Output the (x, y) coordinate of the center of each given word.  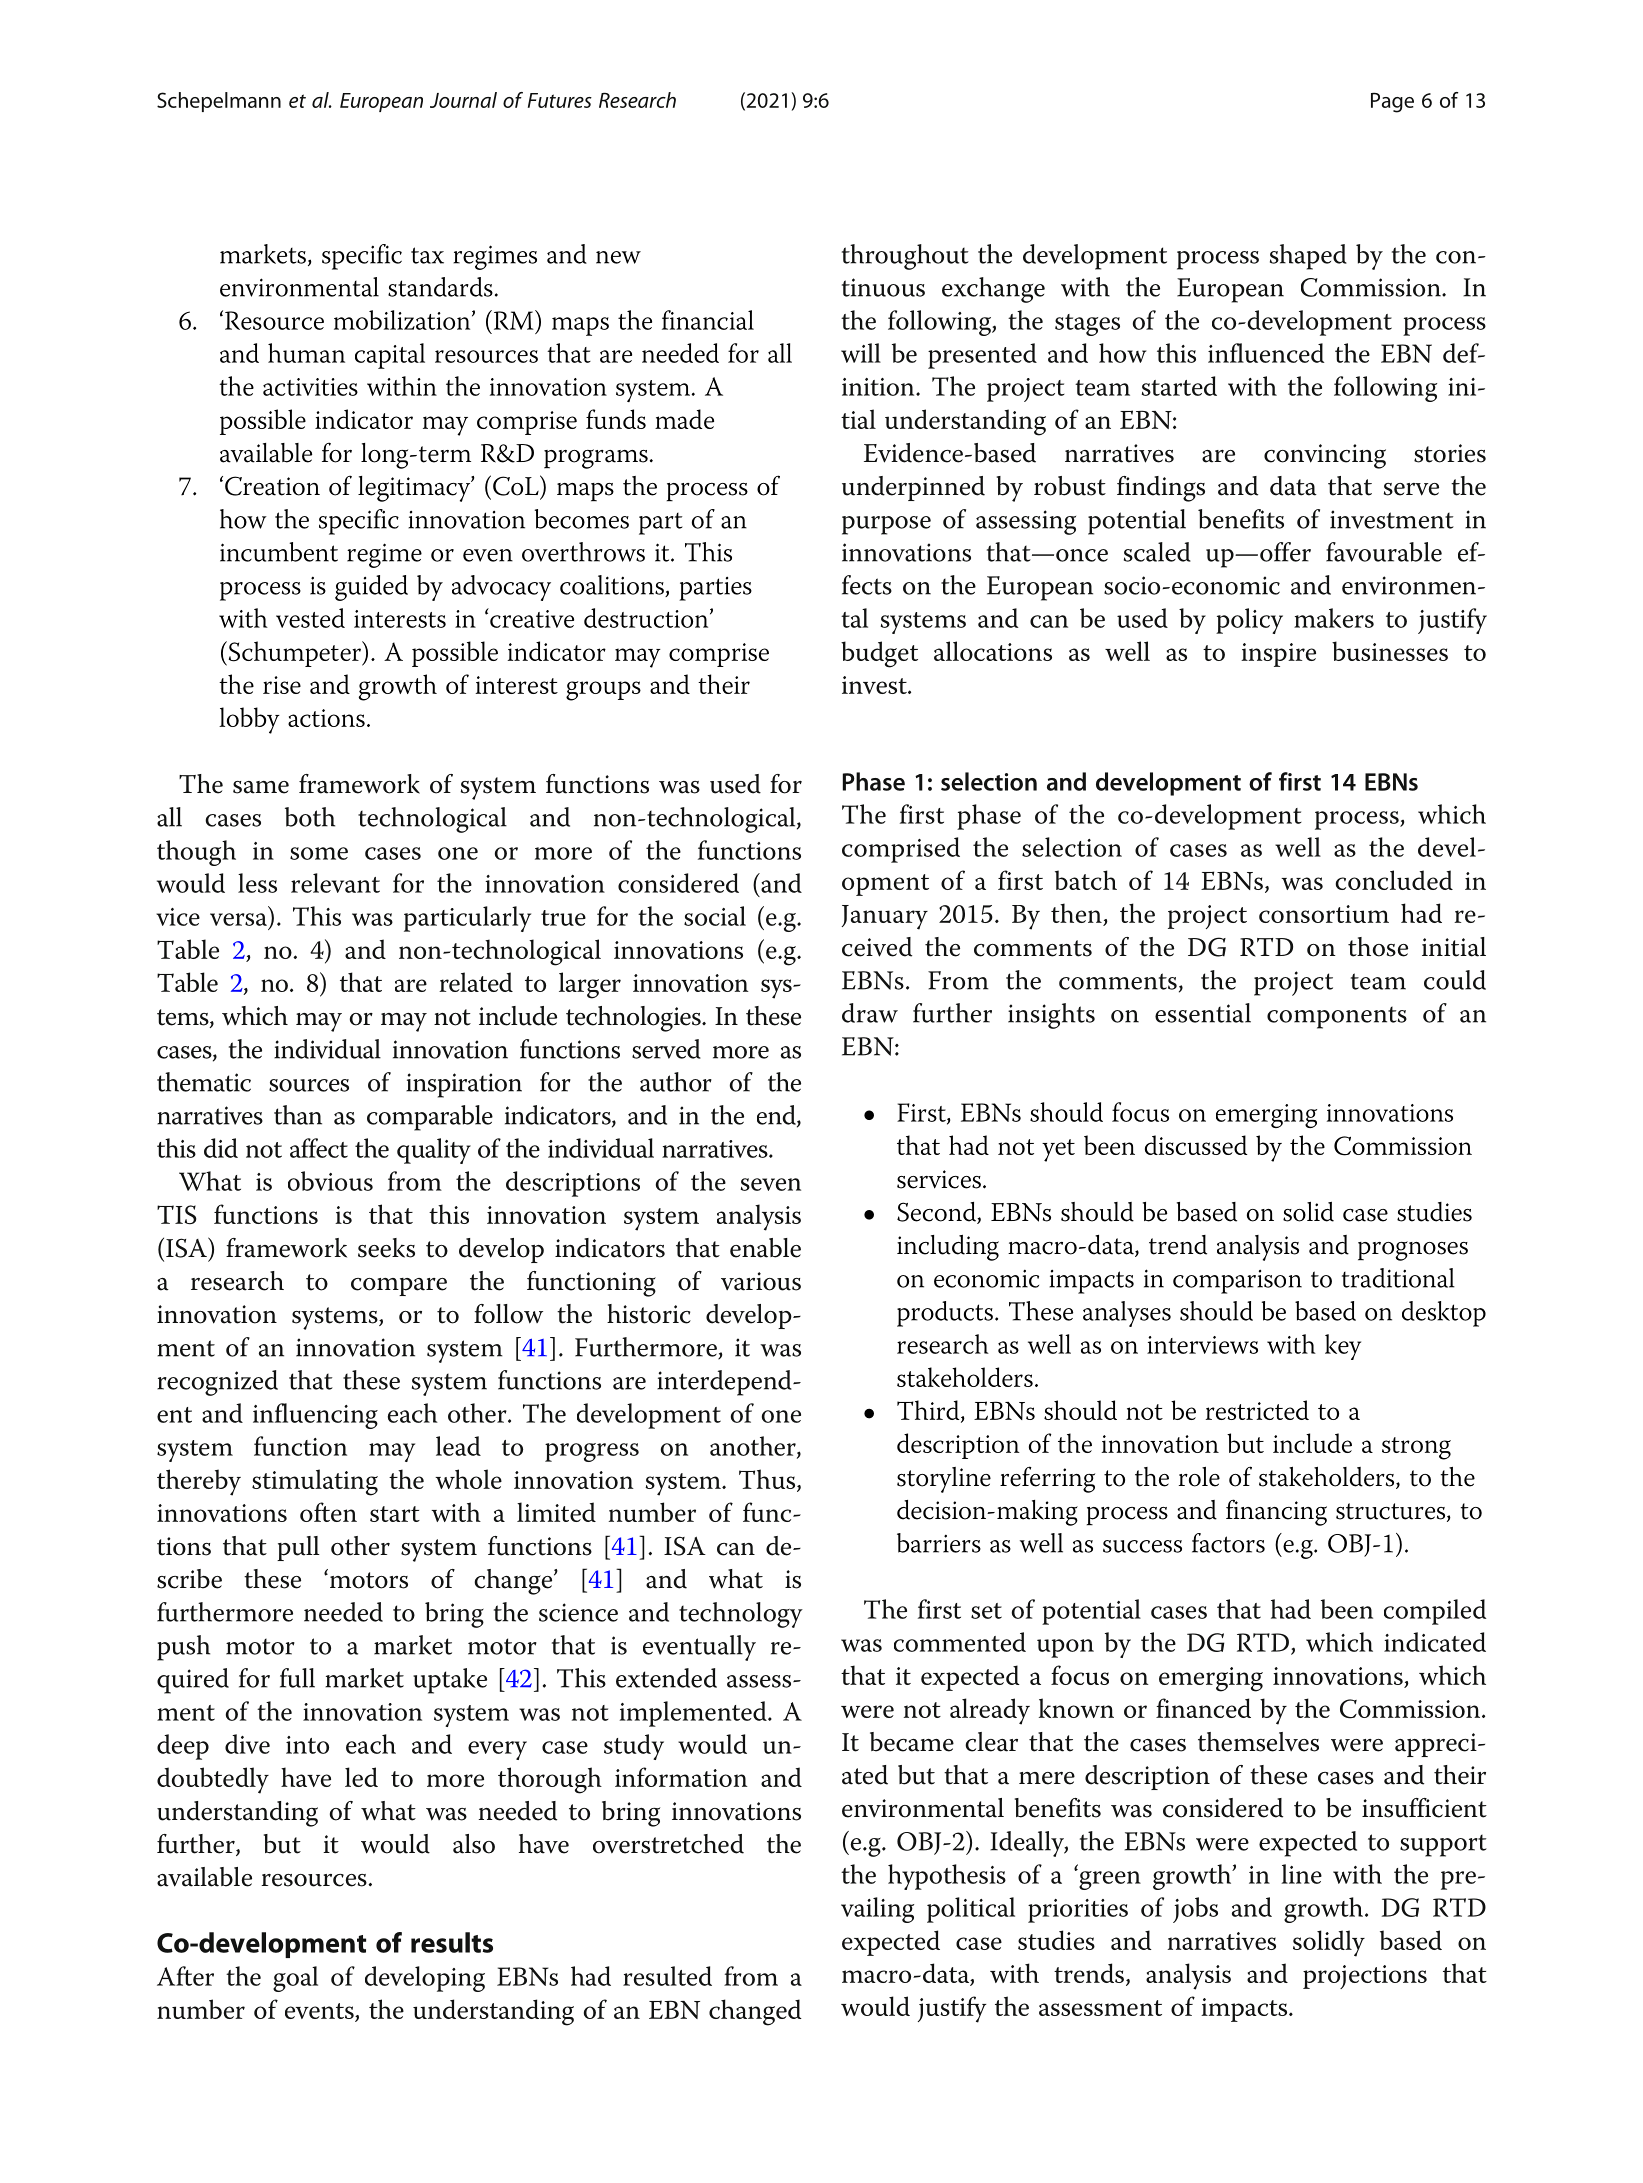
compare (399, 1287)
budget (879, 654)
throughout (905, 257)
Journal (463, 100)
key (1343, 1347)
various (761, 1281)
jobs (1195, 1910)
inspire (1278, 655)
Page (1392, 102)
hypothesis (947, 1877)
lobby (249, 720)
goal (295, 1979)
